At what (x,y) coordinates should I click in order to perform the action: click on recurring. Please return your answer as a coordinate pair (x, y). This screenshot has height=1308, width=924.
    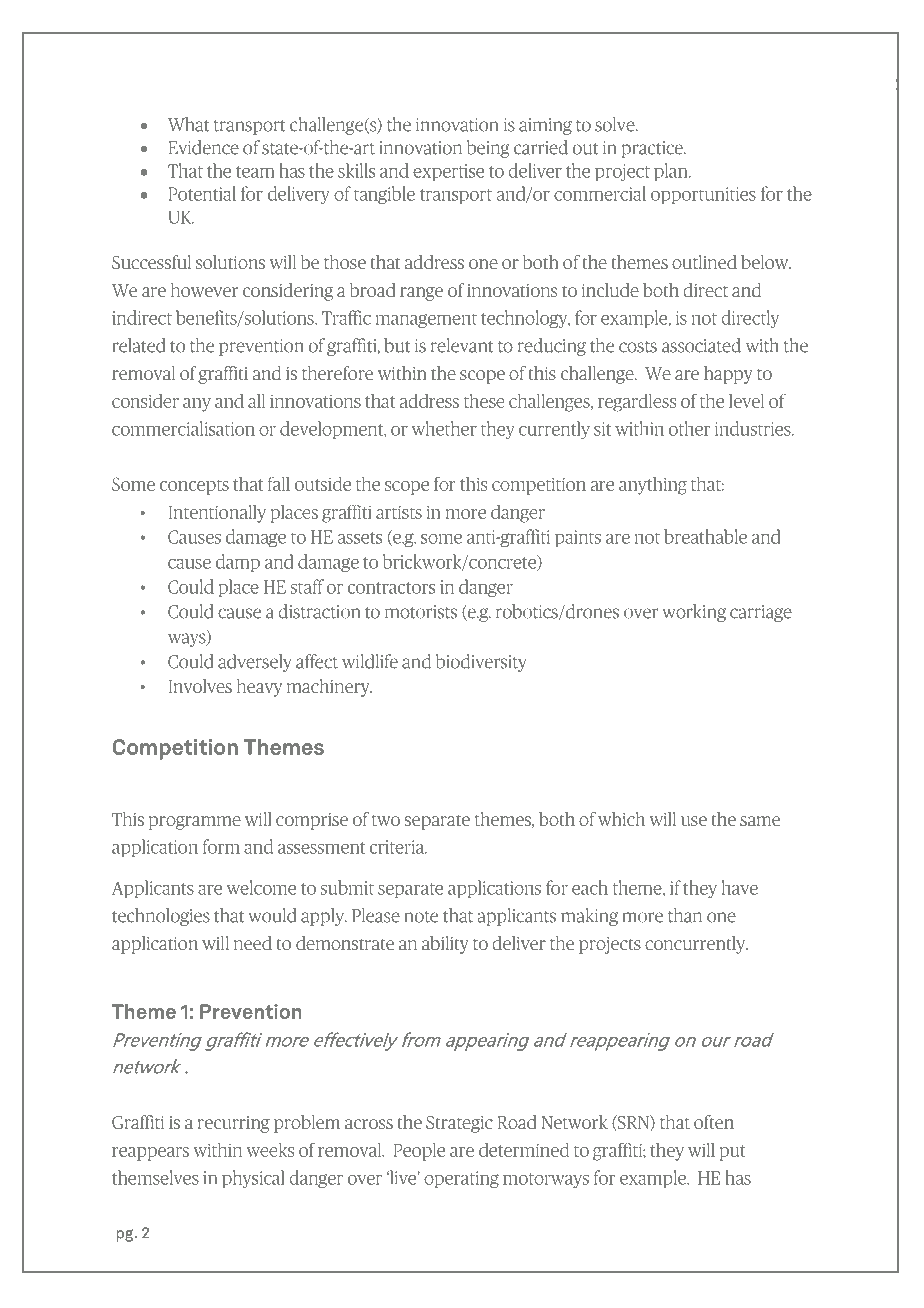
    Looking at the image, I should click on (234, 1124).
